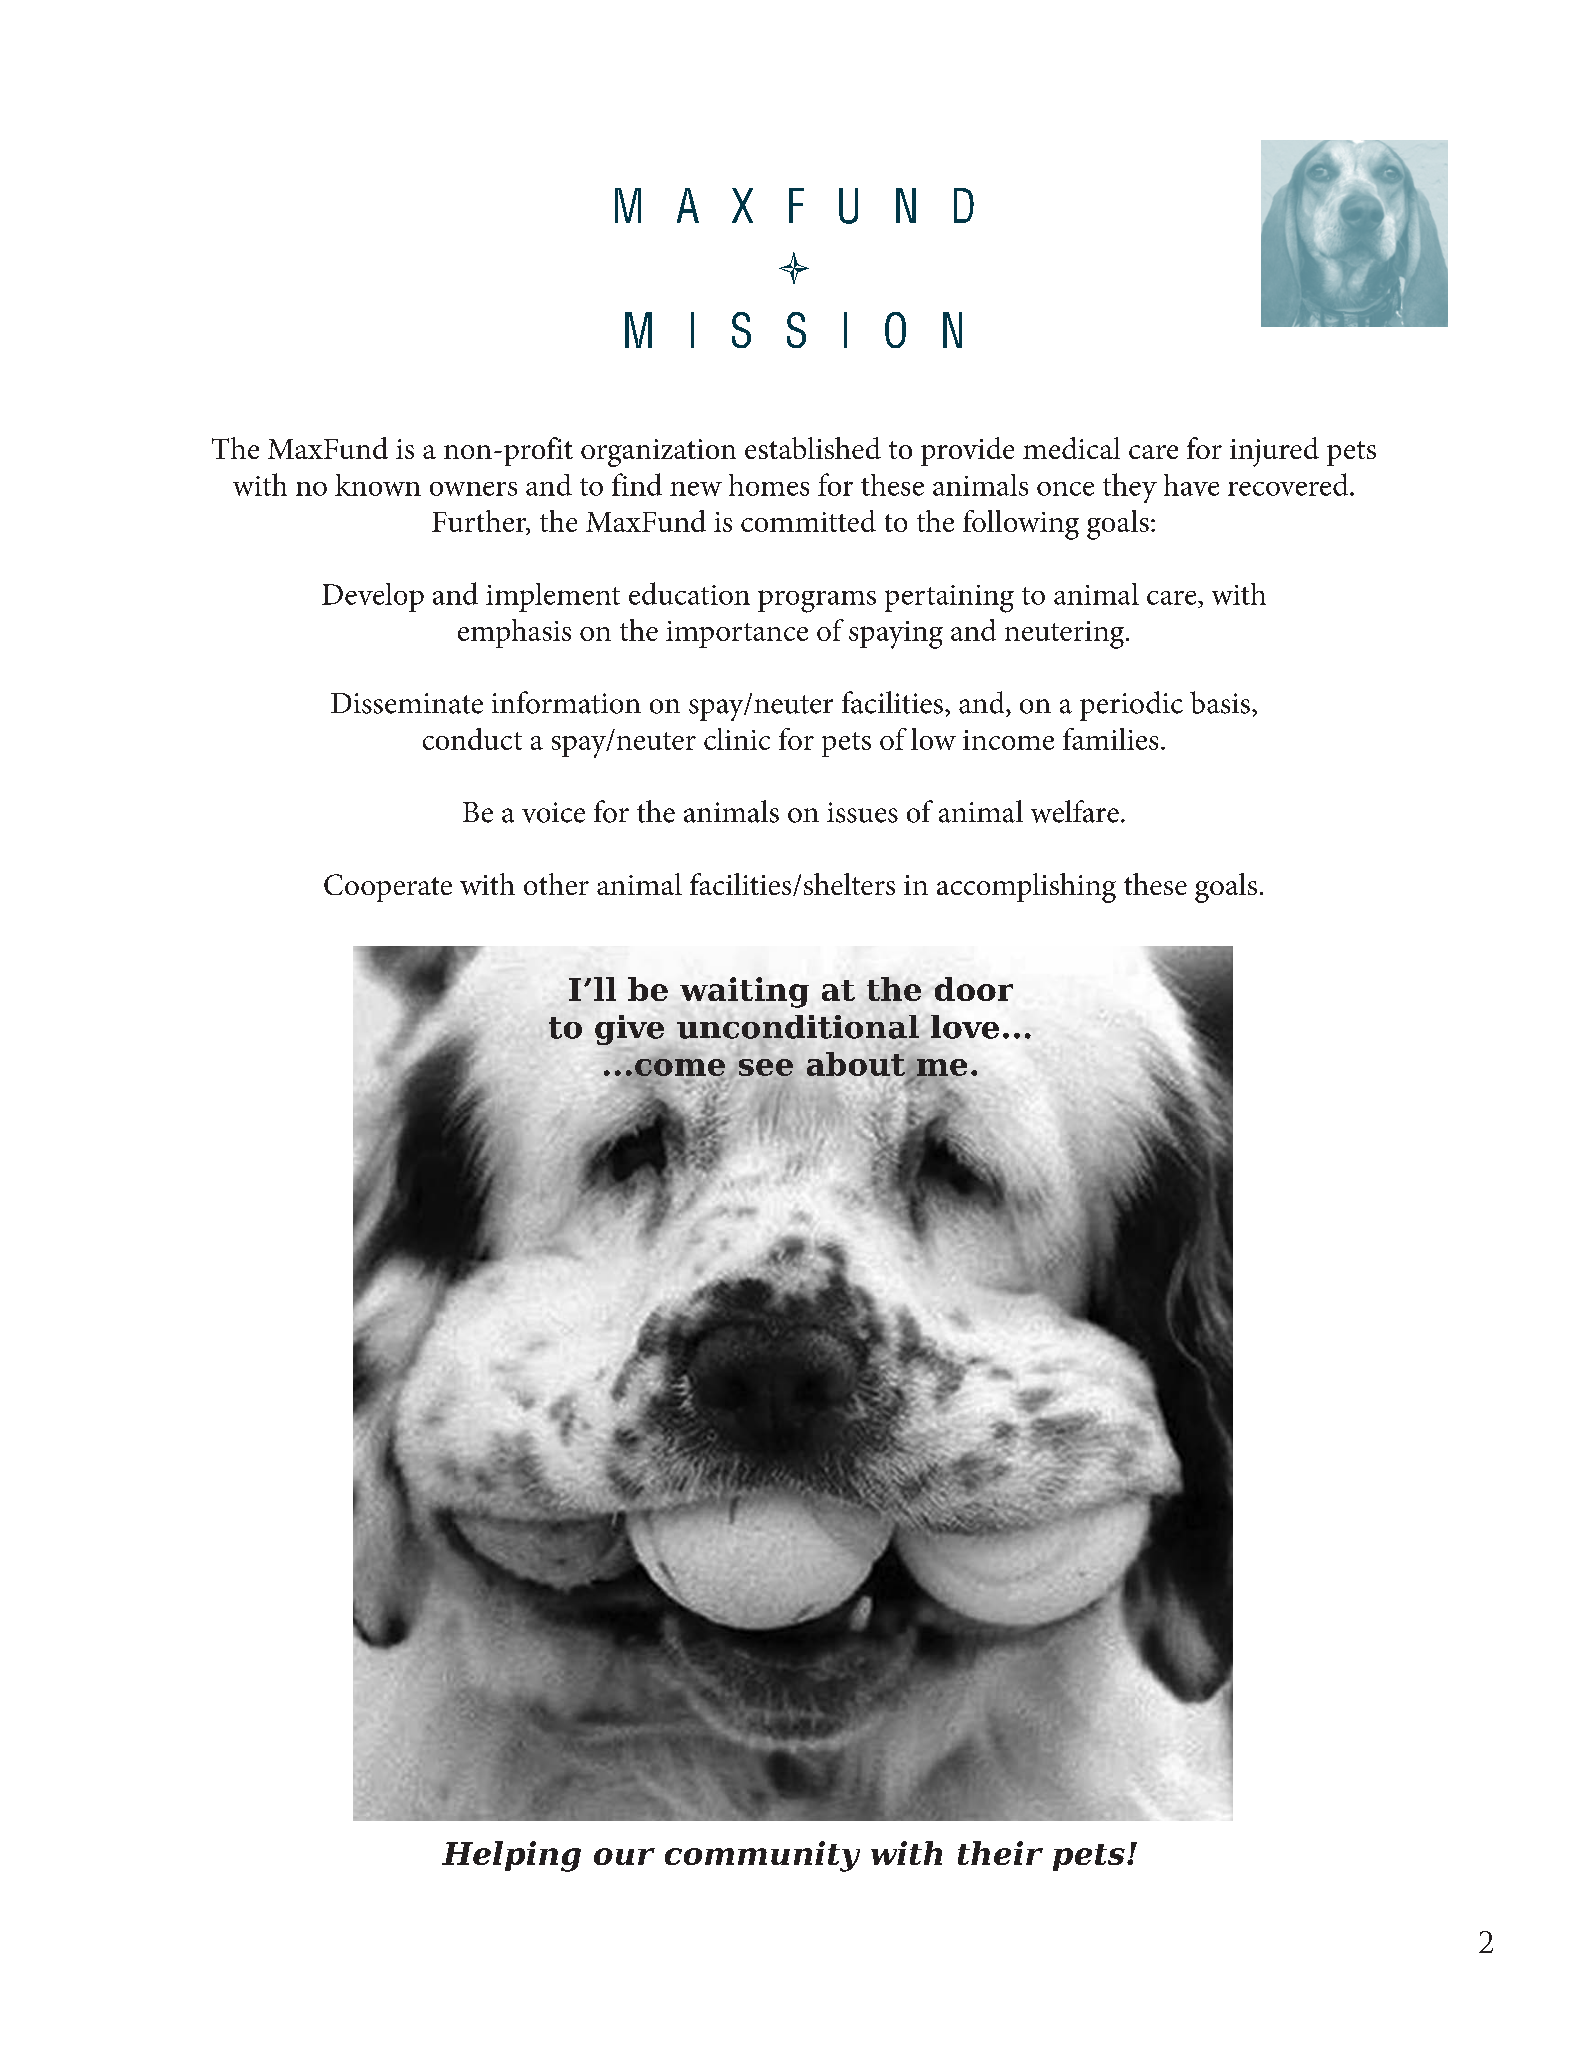  I want to click on committed, so click(808, 521).
